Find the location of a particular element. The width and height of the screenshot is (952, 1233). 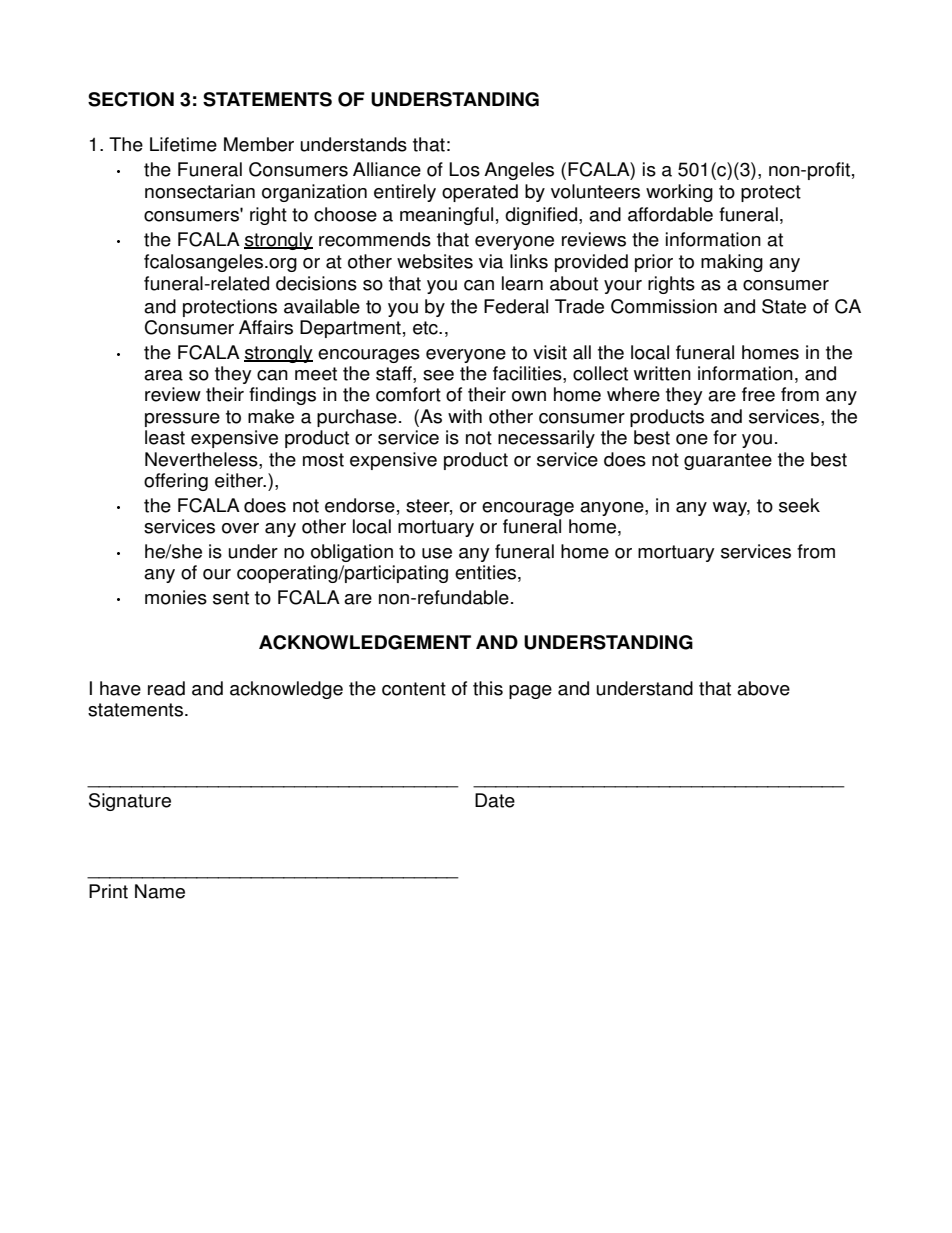

Name is located at coordinates (160, 891).
